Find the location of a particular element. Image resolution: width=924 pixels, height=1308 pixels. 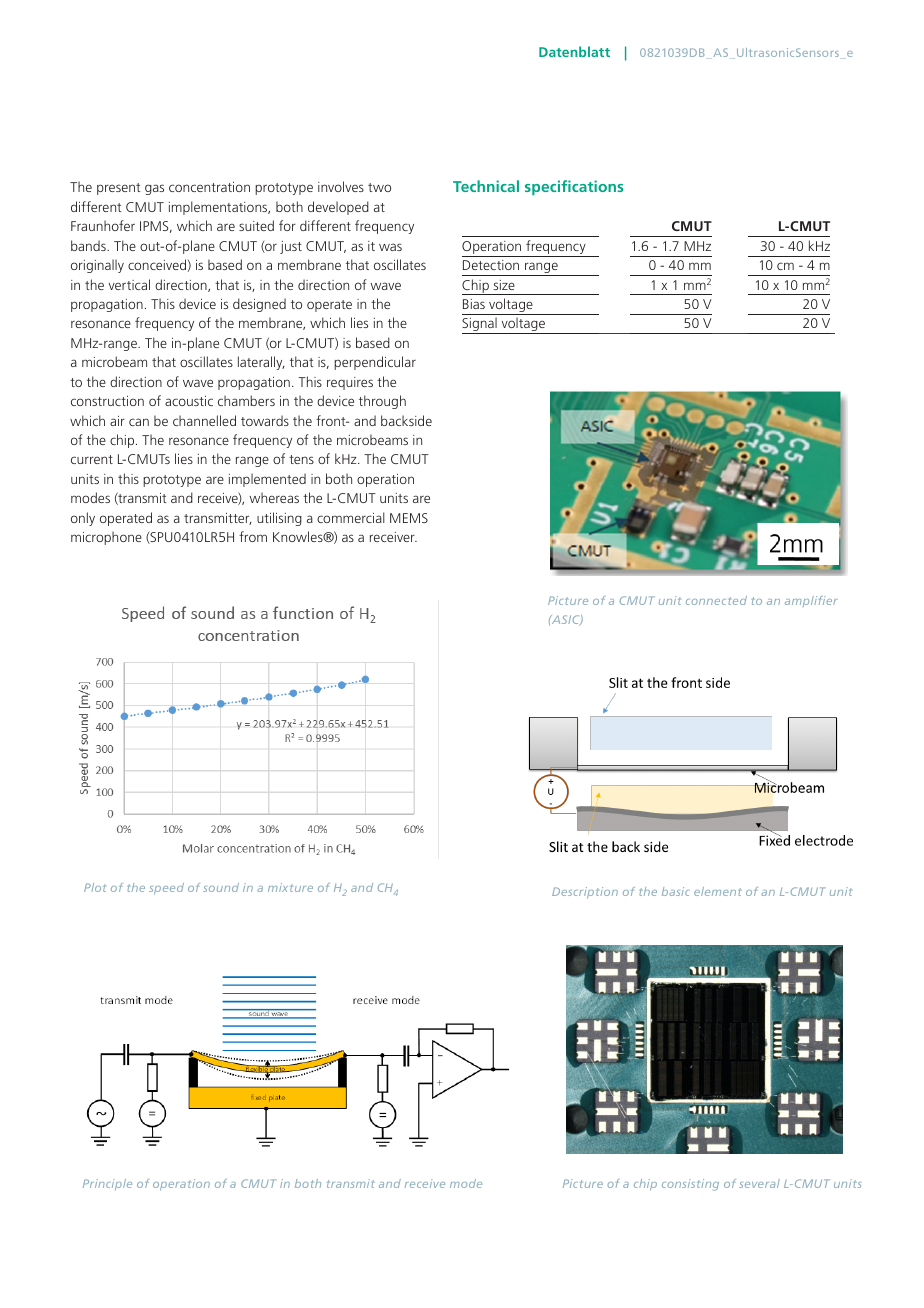

element is located at coordinates (718, 891).
